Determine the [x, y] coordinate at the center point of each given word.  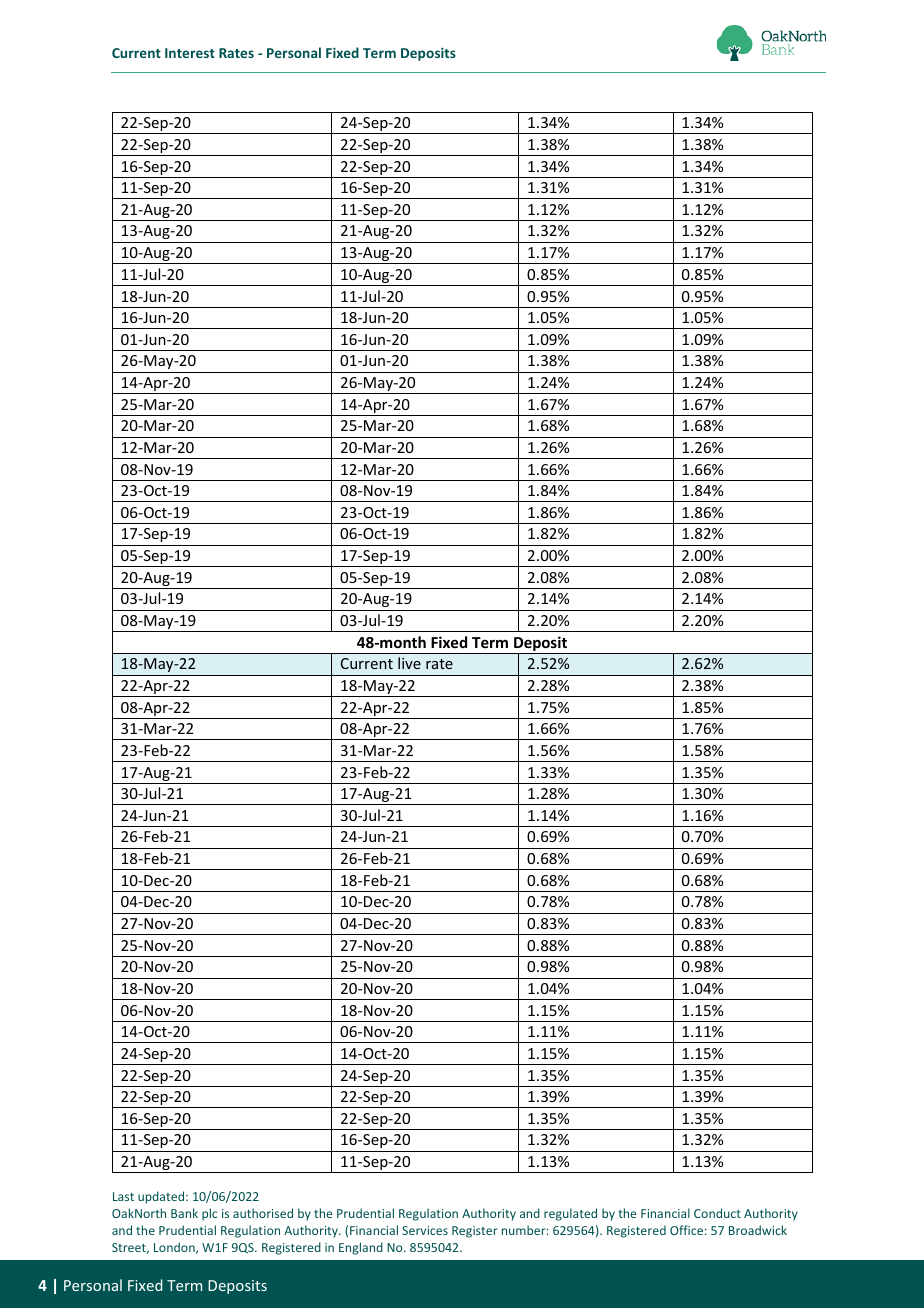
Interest [190, 53]
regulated [570, 1214]
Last [123, 1196]
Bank [184, 1213]
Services [425, 1230]
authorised [263, 1213]
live [409, 663]
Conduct [717, 1213]
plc [209, 1214]
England [361, 1248]
